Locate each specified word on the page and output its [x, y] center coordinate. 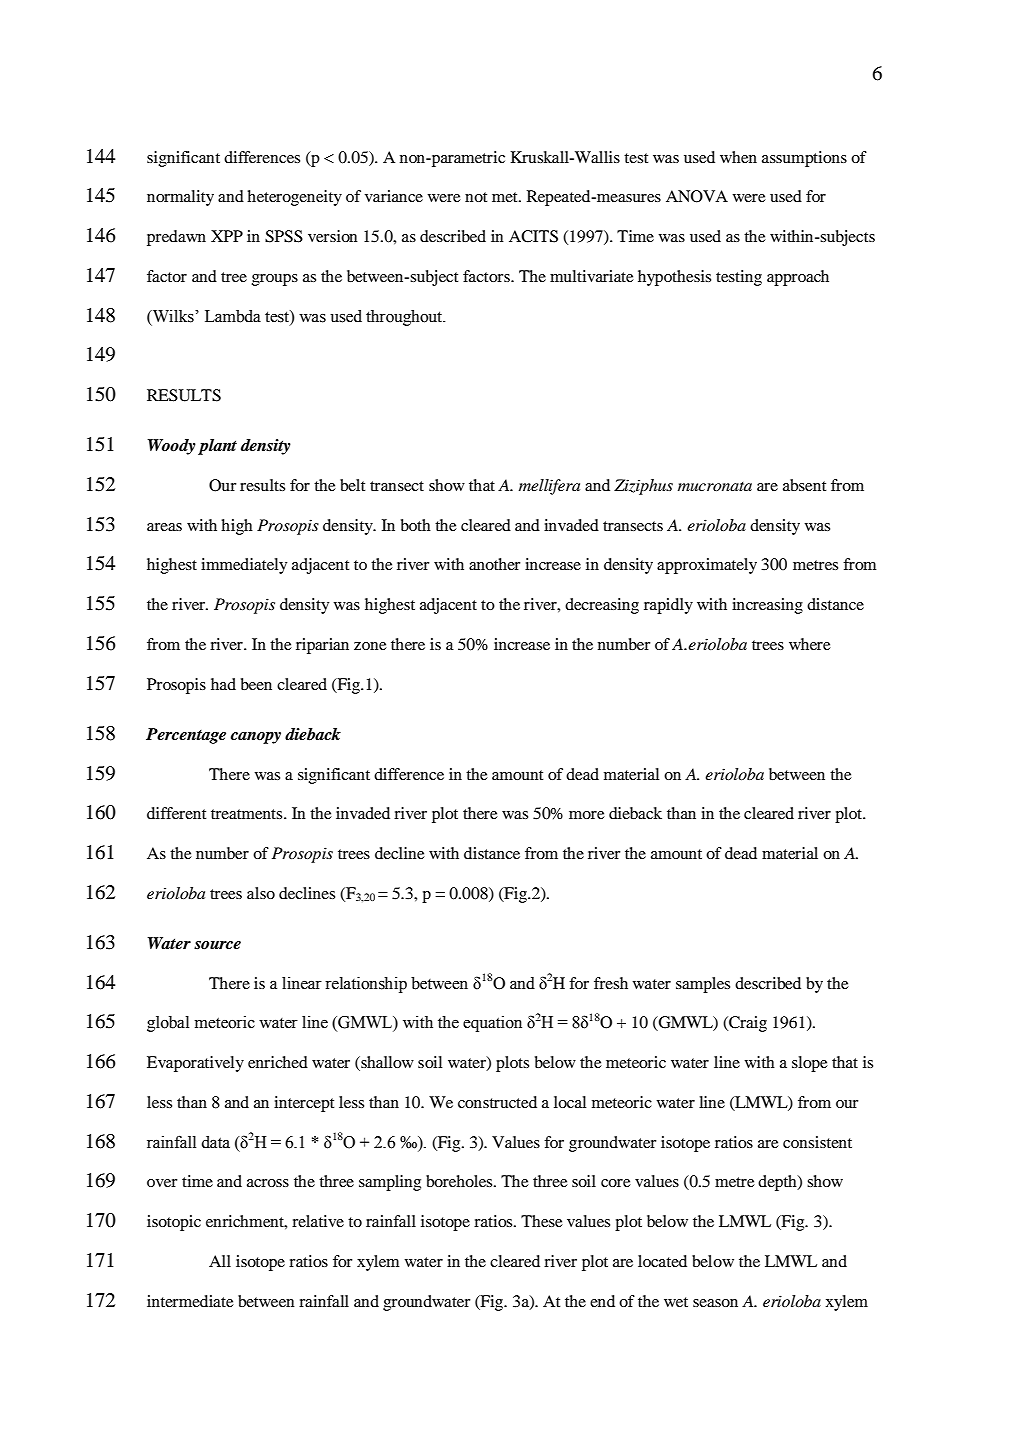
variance [394, 196]
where [810, 644]
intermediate [190, 1301]
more [587, 815]
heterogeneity [294, 198]
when [738, 157]
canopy [256, 738]
